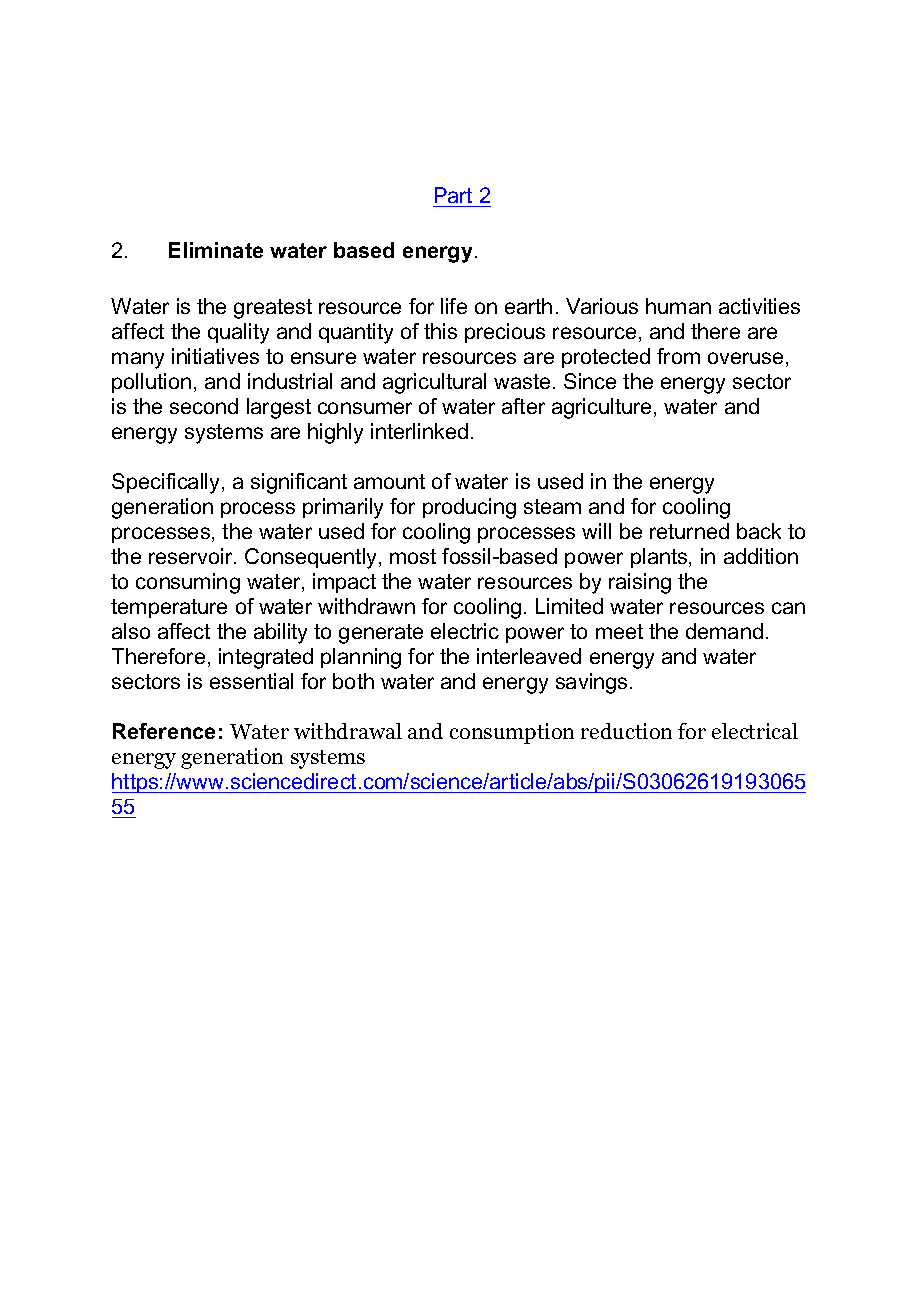 This screenshot has height=1308, width=924. Describe the element at coordinates (188, 583) in the screenshot. I see `consuming` at that location.
